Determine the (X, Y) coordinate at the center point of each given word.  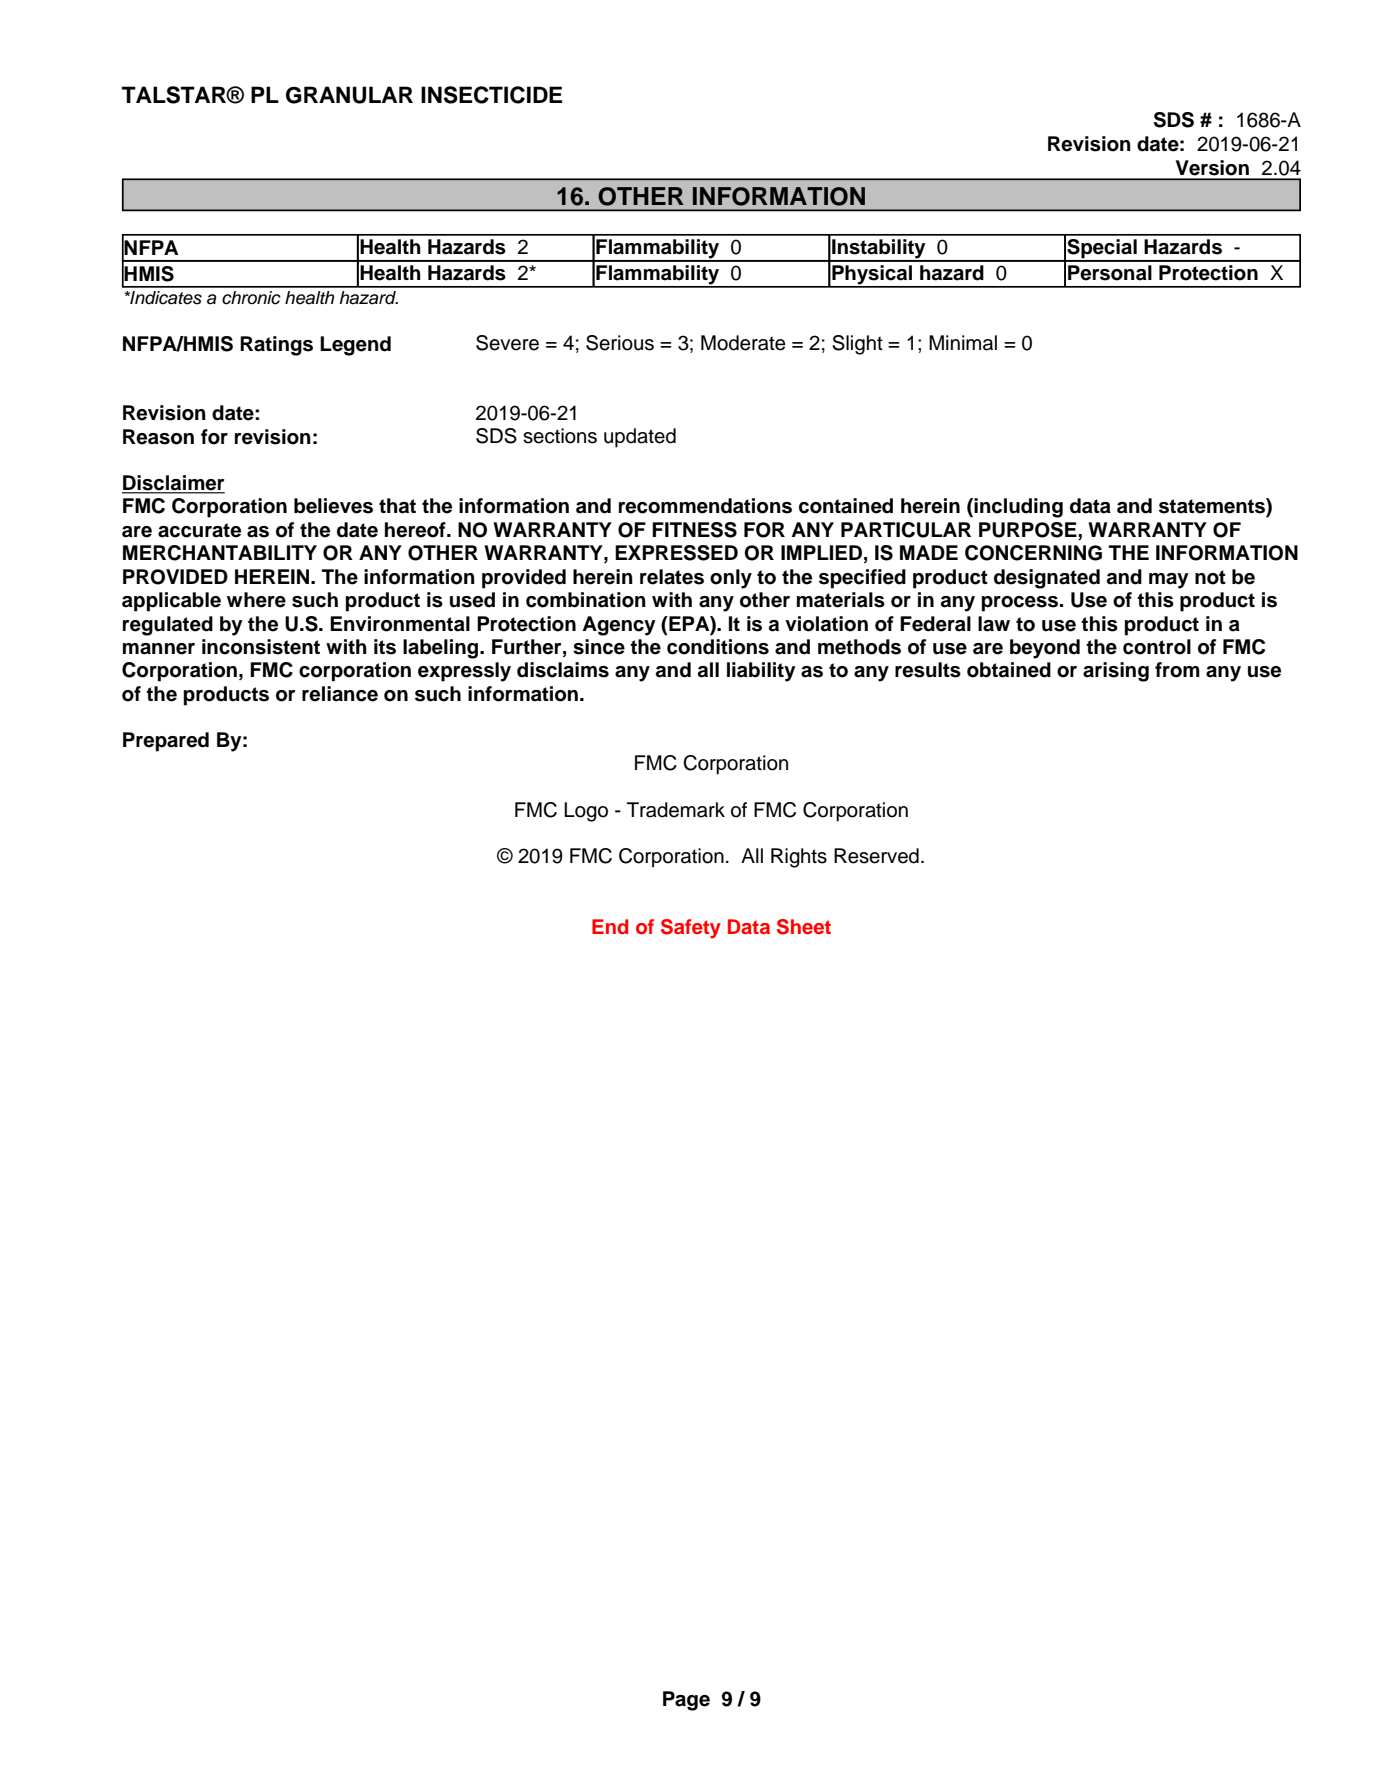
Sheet (804, 927)
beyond (1045, 649)
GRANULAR (349, 95)
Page (686, 1701)
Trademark (676, 810)
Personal (1110, 273)
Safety (691, 929)
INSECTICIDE (491, 95)
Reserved (876, 856)
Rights (799, 858)
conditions (718, 647)
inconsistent (261, 647)
